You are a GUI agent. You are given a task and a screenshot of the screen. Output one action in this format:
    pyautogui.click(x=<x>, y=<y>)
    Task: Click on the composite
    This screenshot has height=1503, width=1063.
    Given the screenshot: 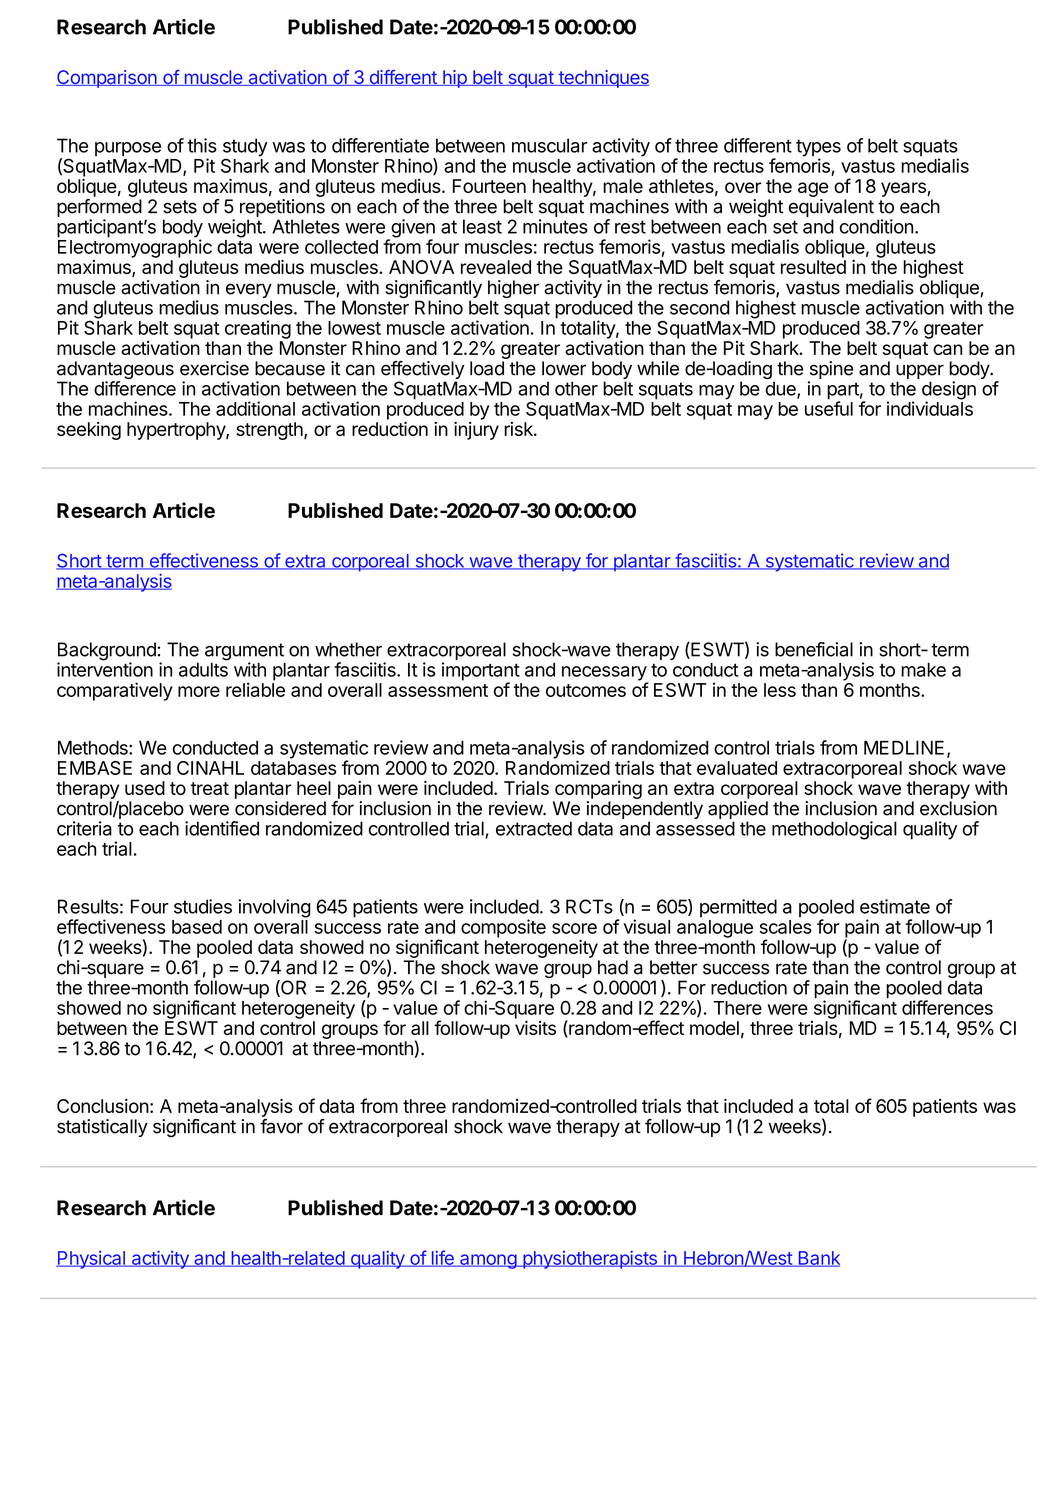 What is the action you would take?
    pyautogui.click(x=503, y=928)
